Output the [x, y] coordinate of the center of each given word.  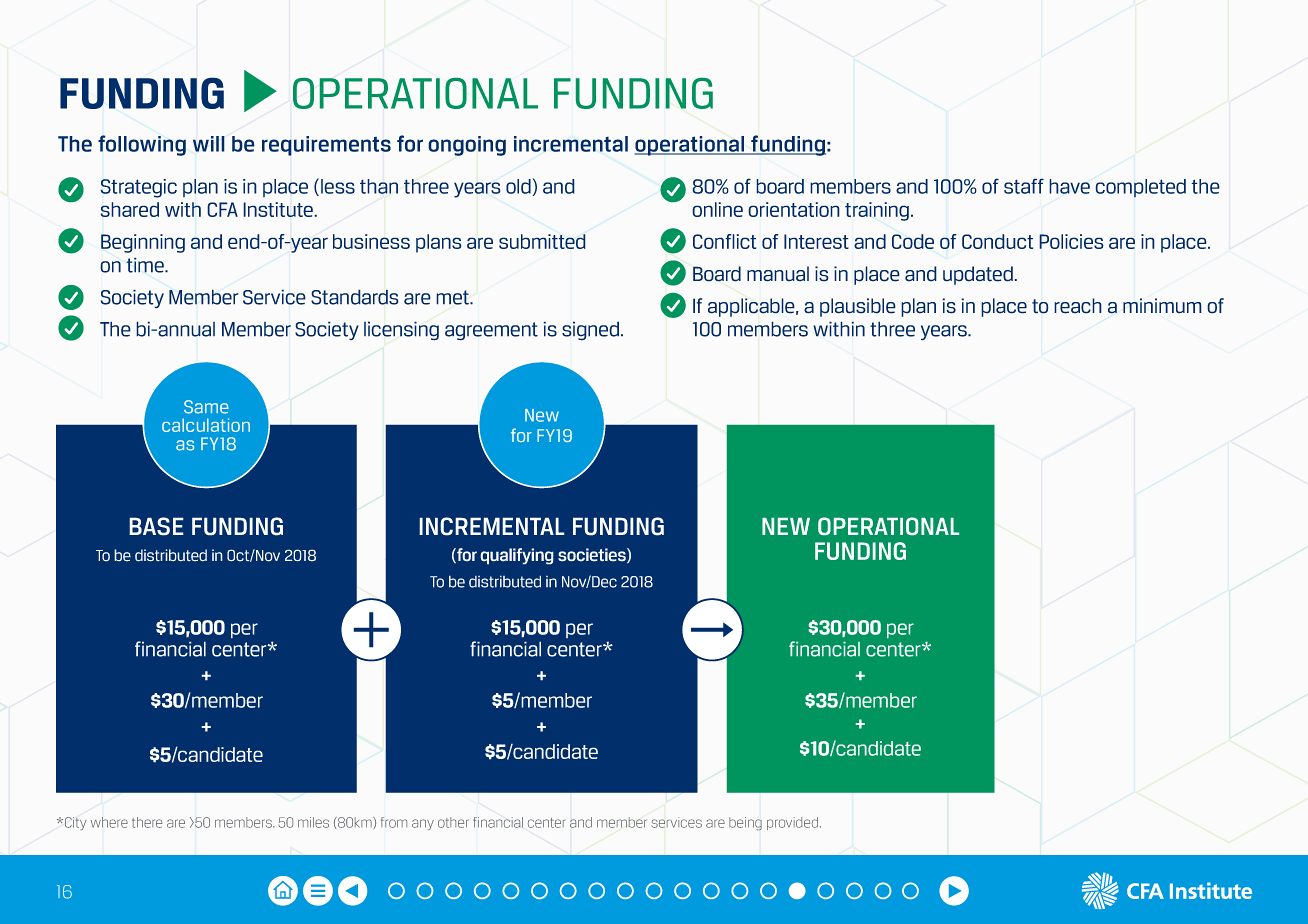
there [147, 822]
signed [590, 331]
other [453, 822]
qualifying [517, 556]
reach [1078, 306]
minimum [1162, 306]
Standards [355, 297]
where [109, 822]
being [745, 823]
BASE [156, 526]
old [518, 186]
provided [794, 823]
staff [1024, 186]
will [209, 144]
